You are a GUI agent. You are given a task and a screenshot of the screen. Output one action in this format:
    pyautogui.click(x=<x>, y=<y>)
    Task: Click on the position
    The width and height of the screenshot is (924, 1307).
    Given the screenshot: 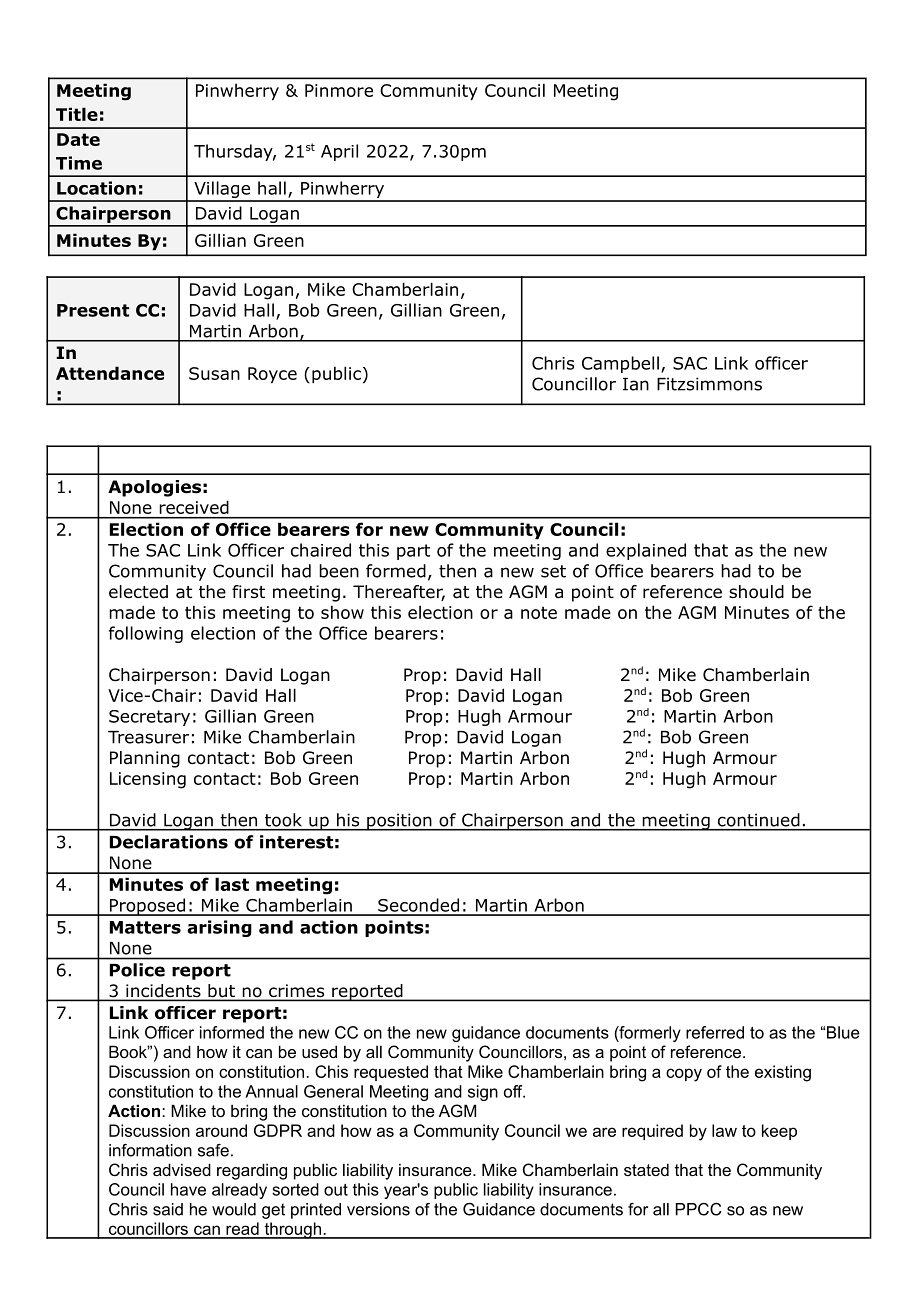 What is the action you would take?
    pyautogui.click(x=399, y=822)
